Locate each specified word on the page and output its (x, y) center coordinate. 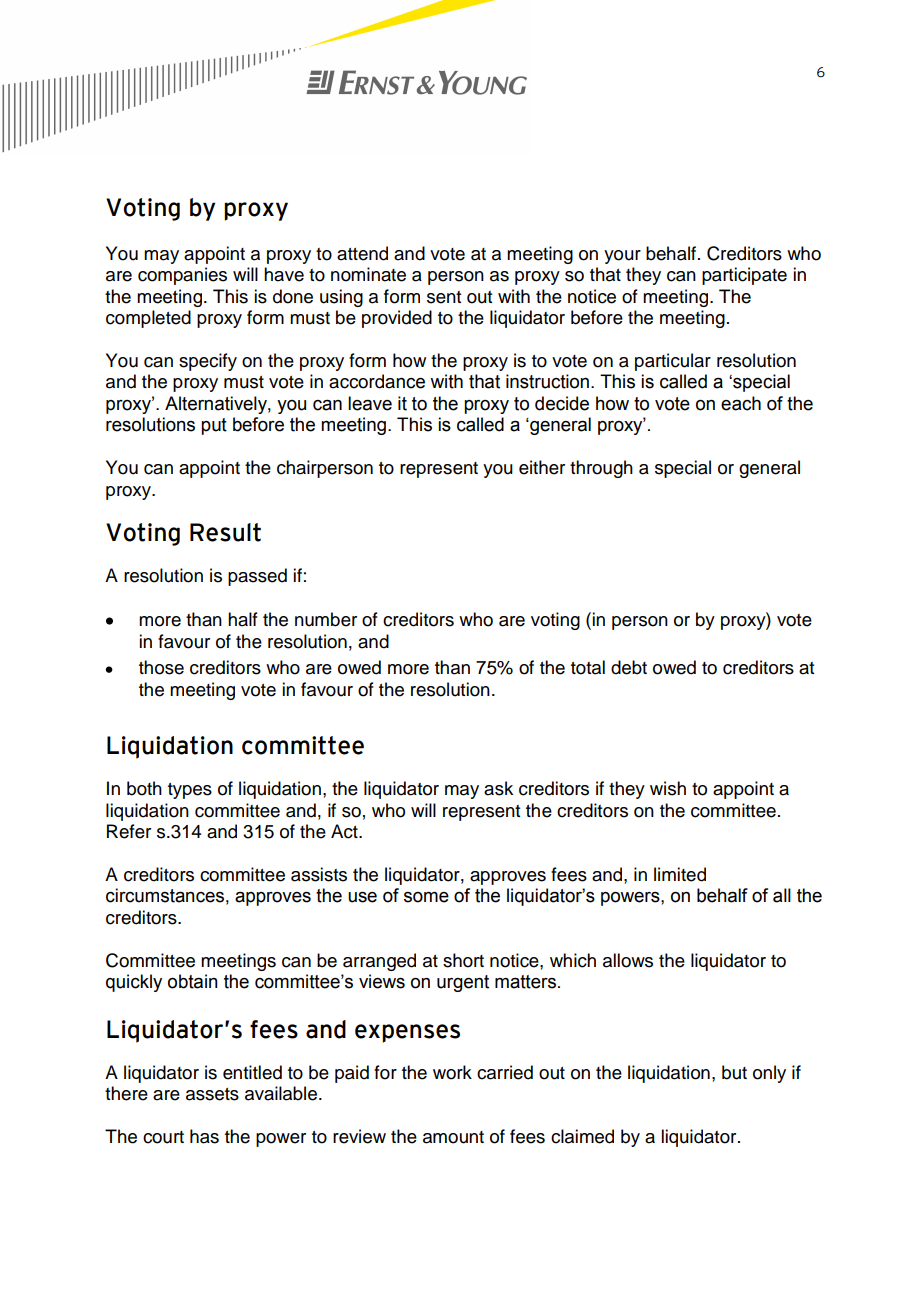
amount (453, 1137)
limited (680, 874)
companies (182, 276)
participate (744, 276)
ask (498, 788)
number (326, 619)
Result (225, 532)
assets (212, 1094)
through (601, 469)
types (190, 791)
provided (397, 319)
